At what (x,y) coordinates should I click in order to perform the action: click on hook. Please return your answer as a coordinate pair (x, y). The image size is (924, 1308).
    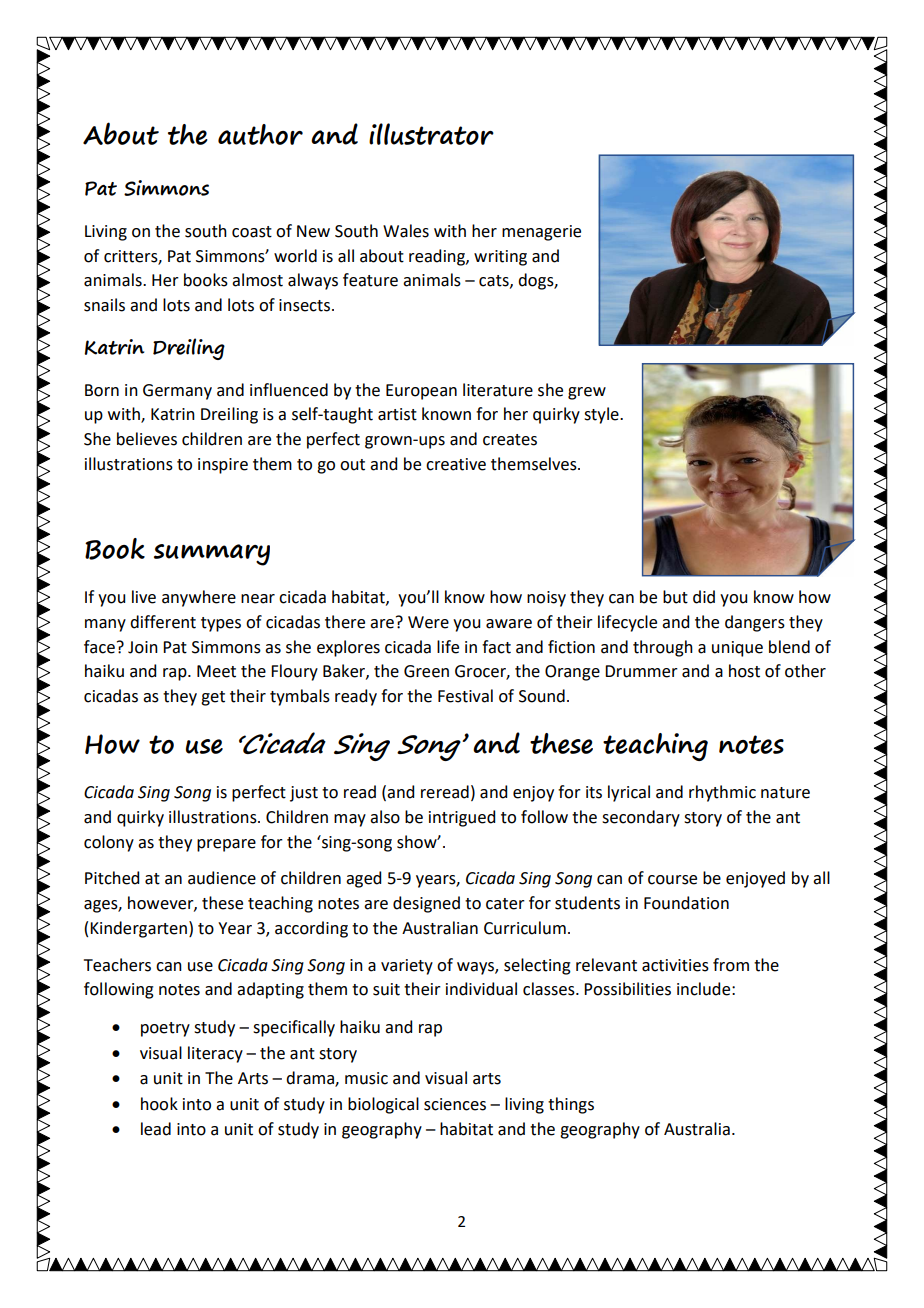
    Looking at the image, I should click on (159, 1104).
